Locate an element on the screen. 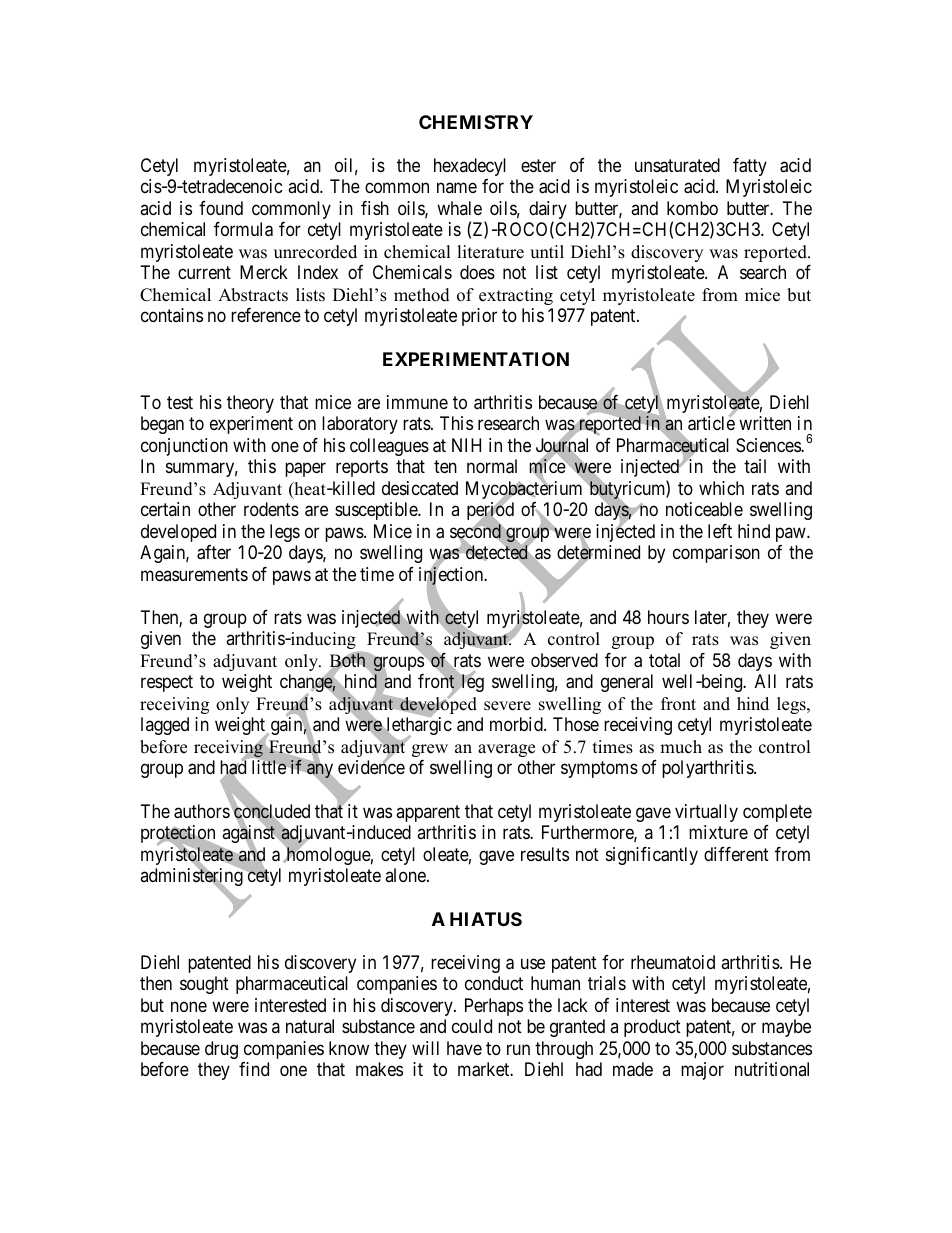 The image size is (952, 1233). CHEMISTRY is located at coordinates (476, 122).
